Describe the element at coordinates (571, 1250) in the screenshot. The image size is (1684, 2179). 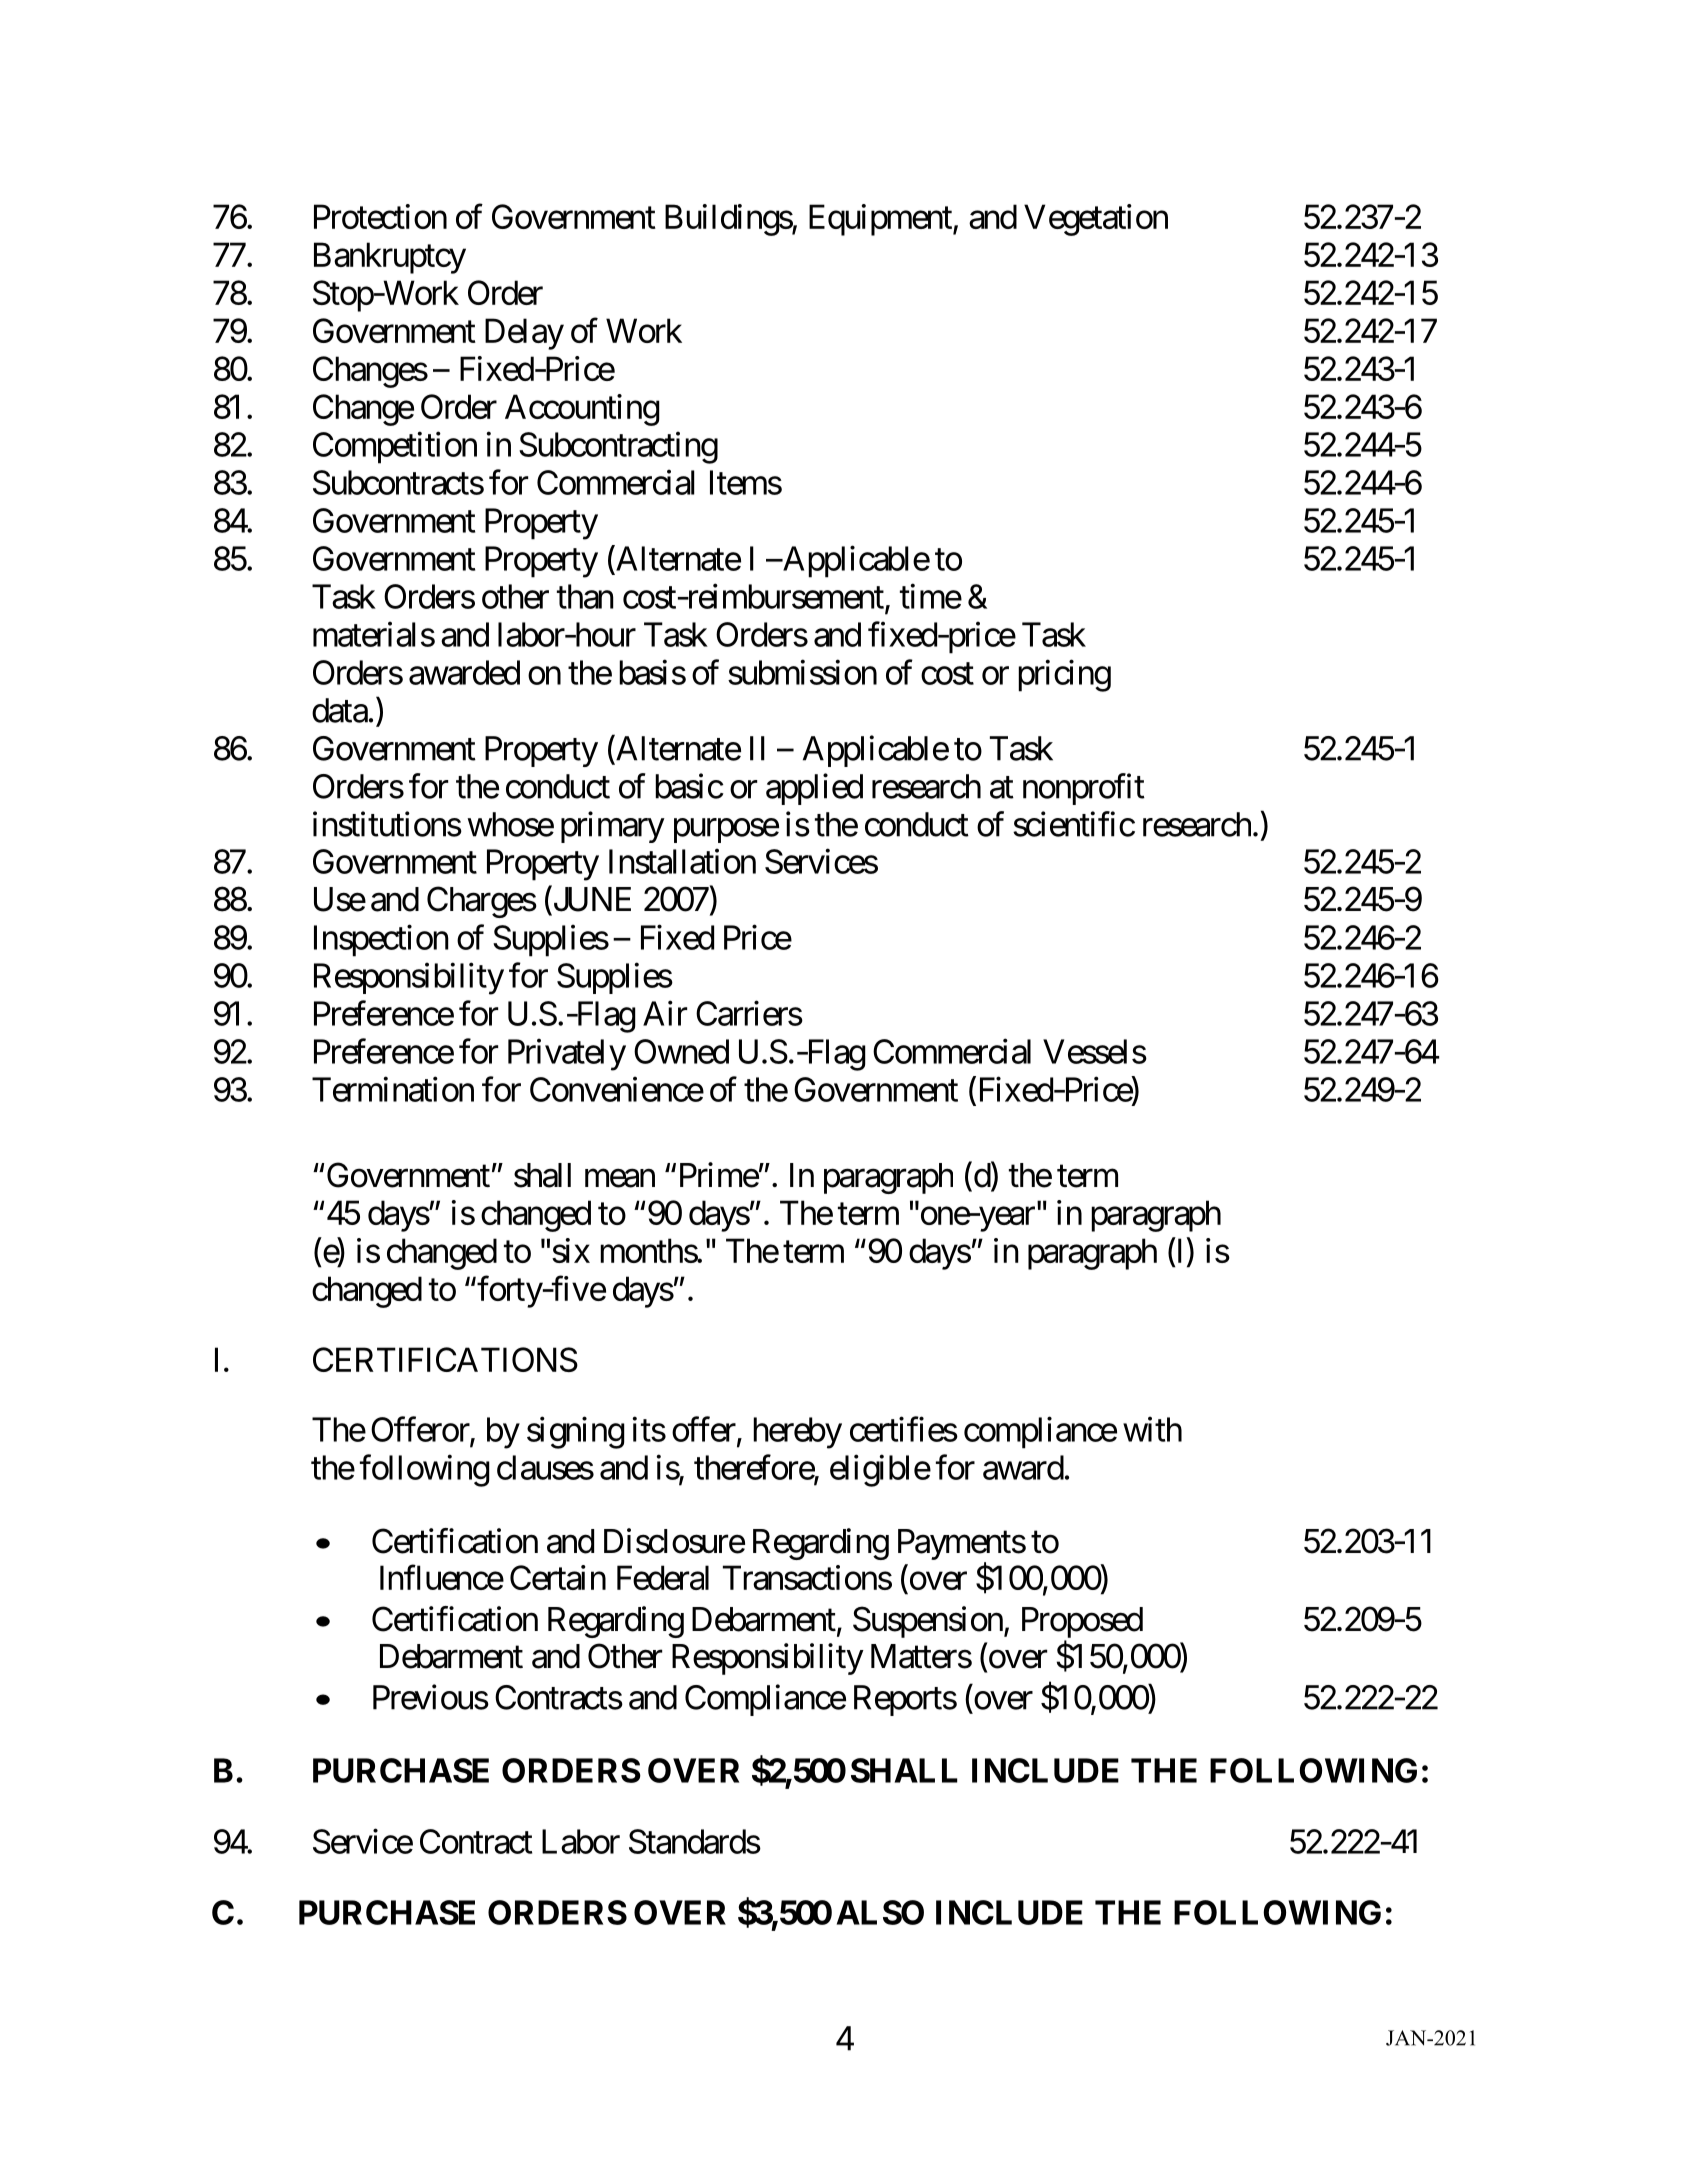
I see `six` at that location.
